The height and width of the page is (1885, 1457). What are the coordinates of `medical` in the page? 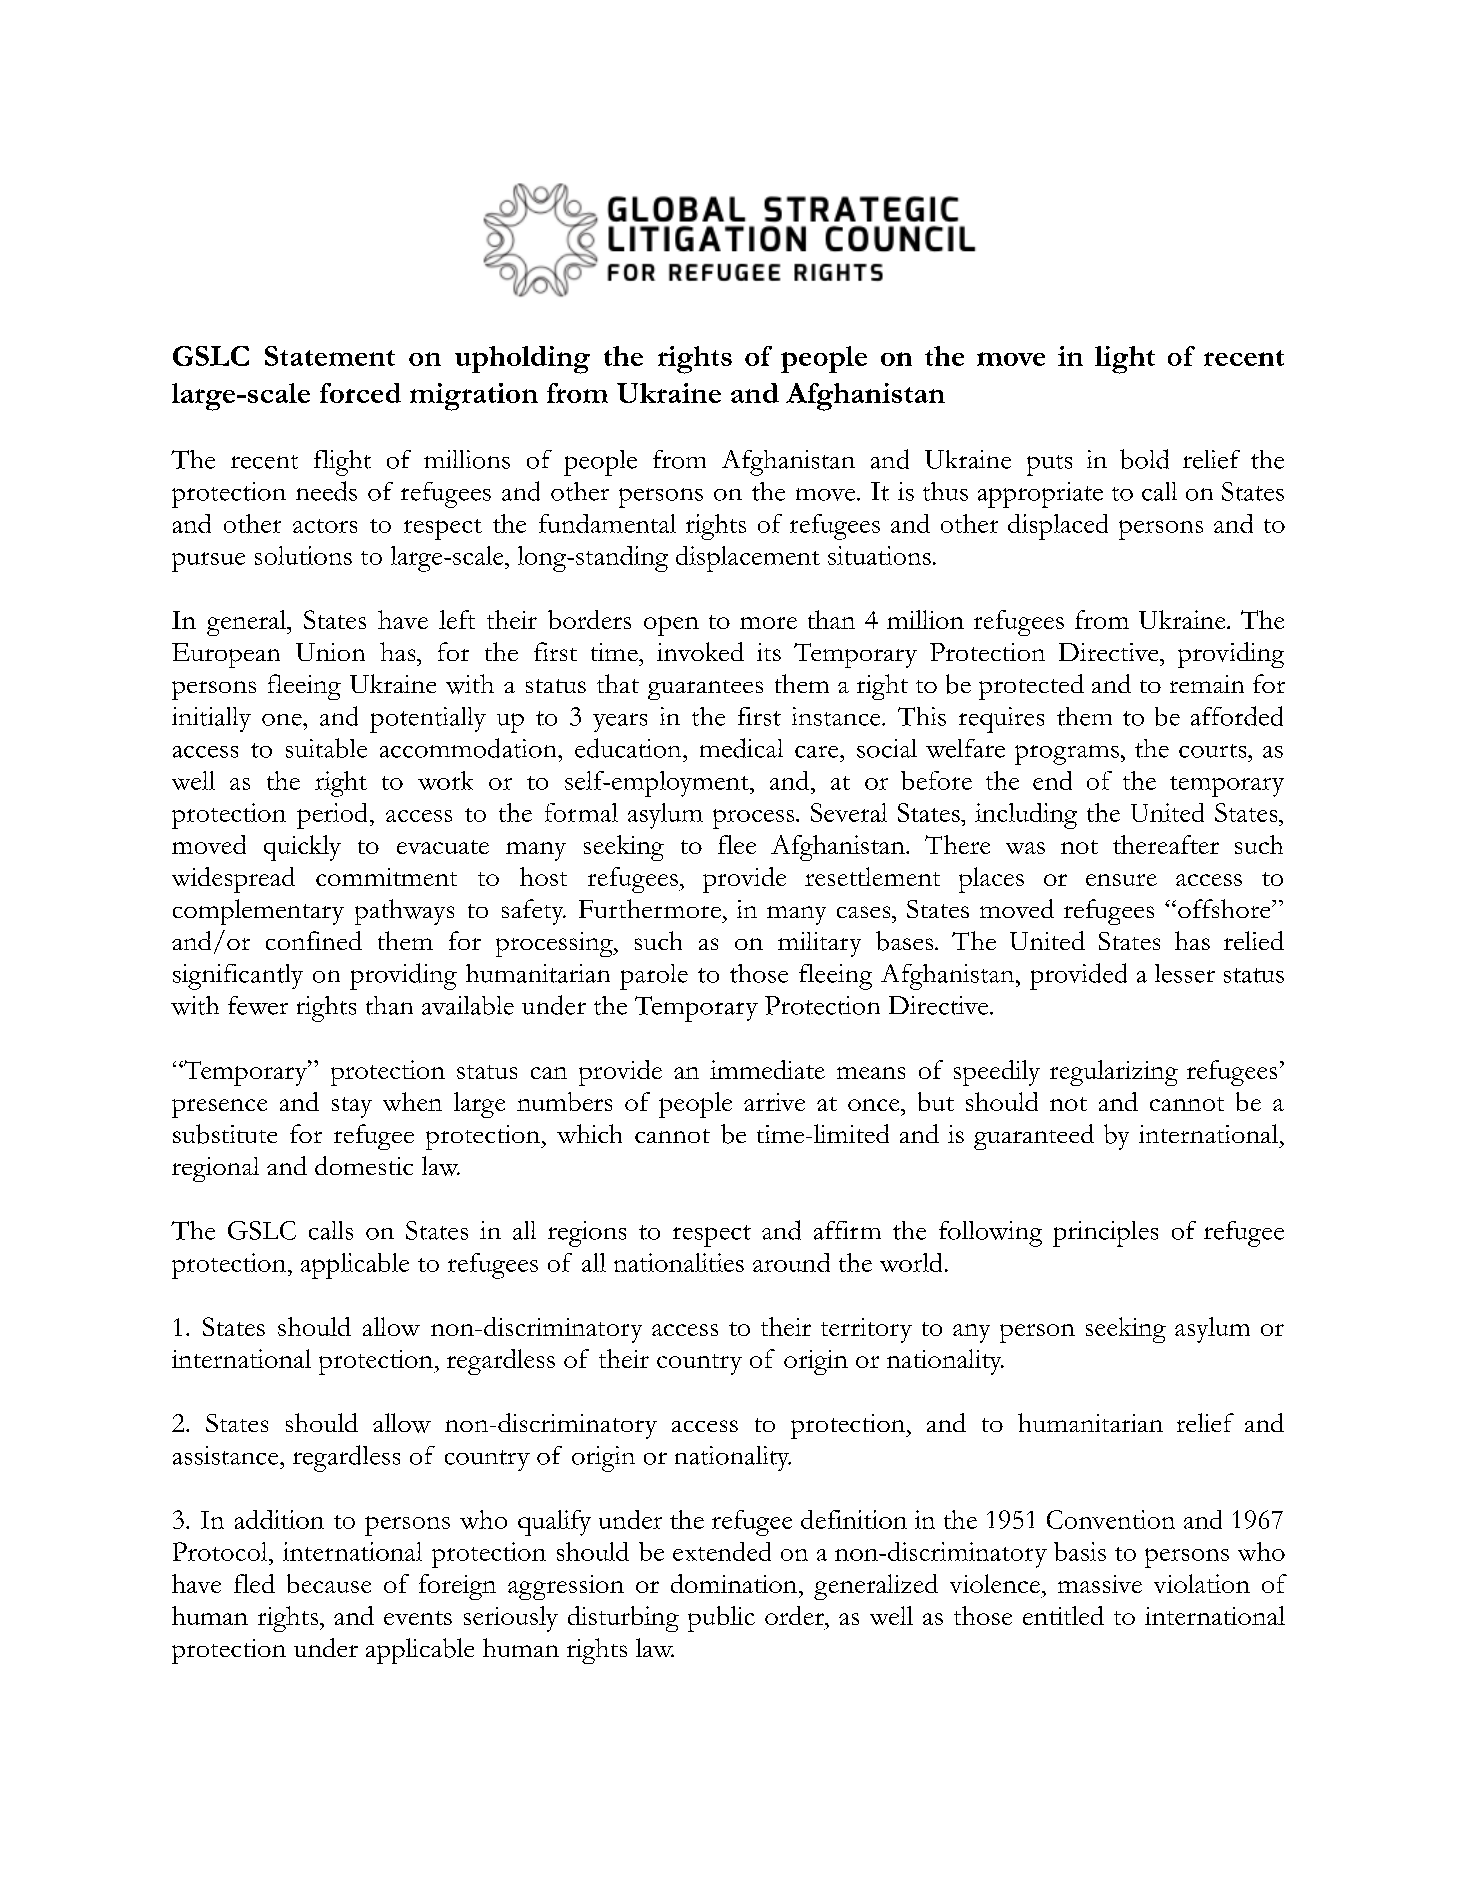 It's located at (741, 748).
